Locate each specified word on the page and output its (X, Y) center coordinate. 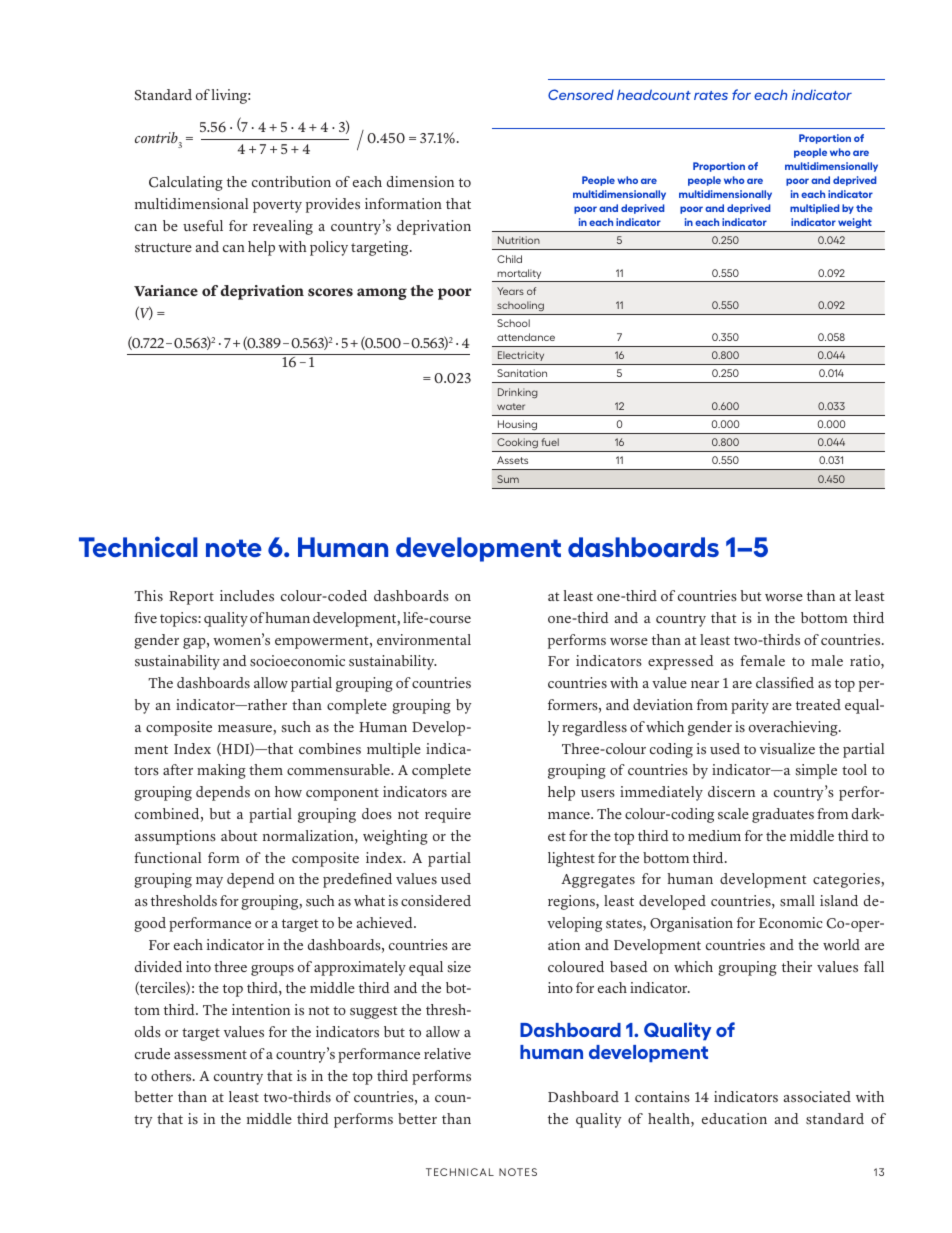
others (172, 1076)
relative (447, 1054)
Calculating (186, 183)
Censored (581, 94)
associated (817, 1097)
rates (711, 95)
